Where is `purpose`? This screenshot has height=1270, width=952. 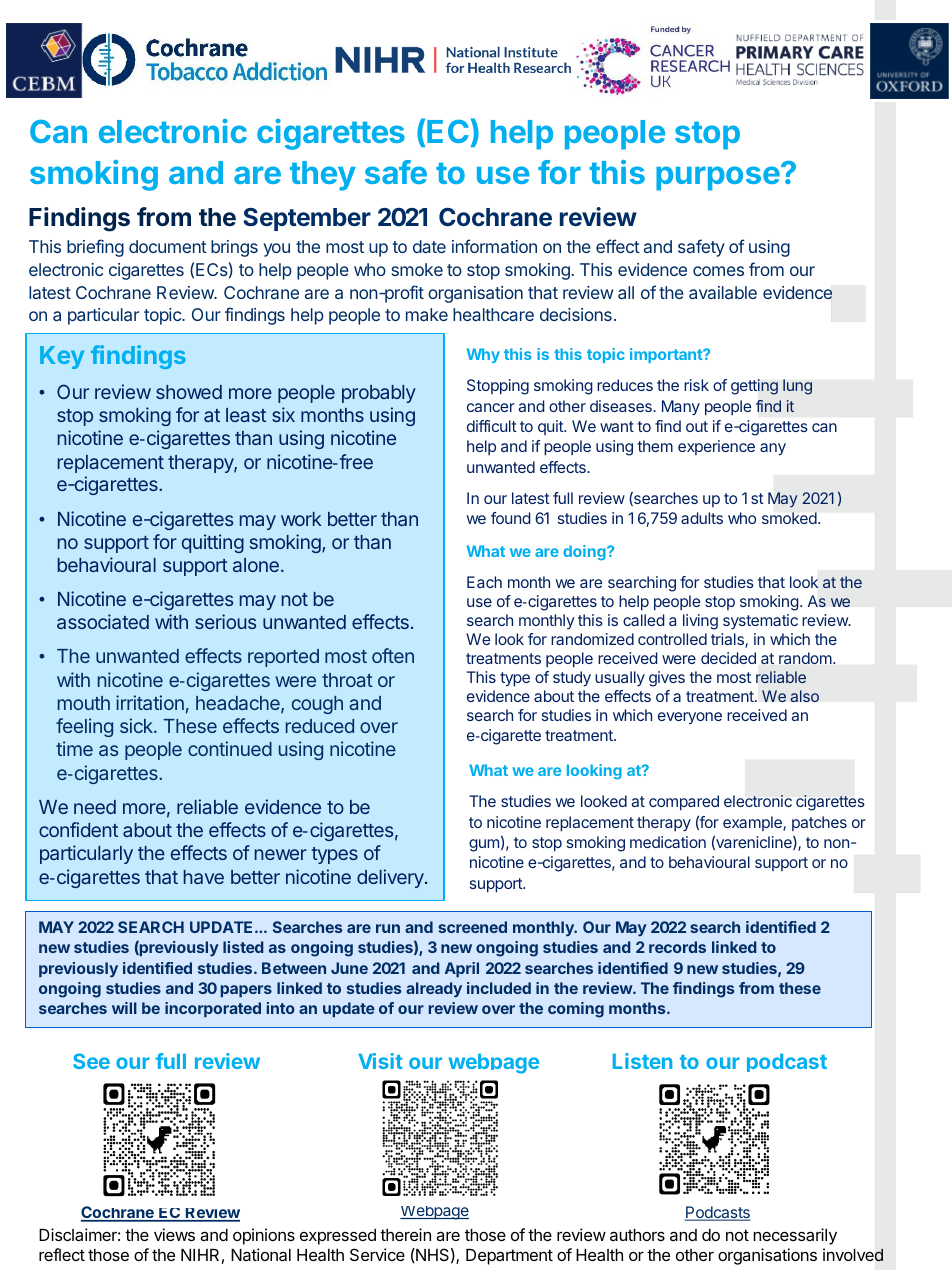
purpose is located at coordinates (718, 178).
